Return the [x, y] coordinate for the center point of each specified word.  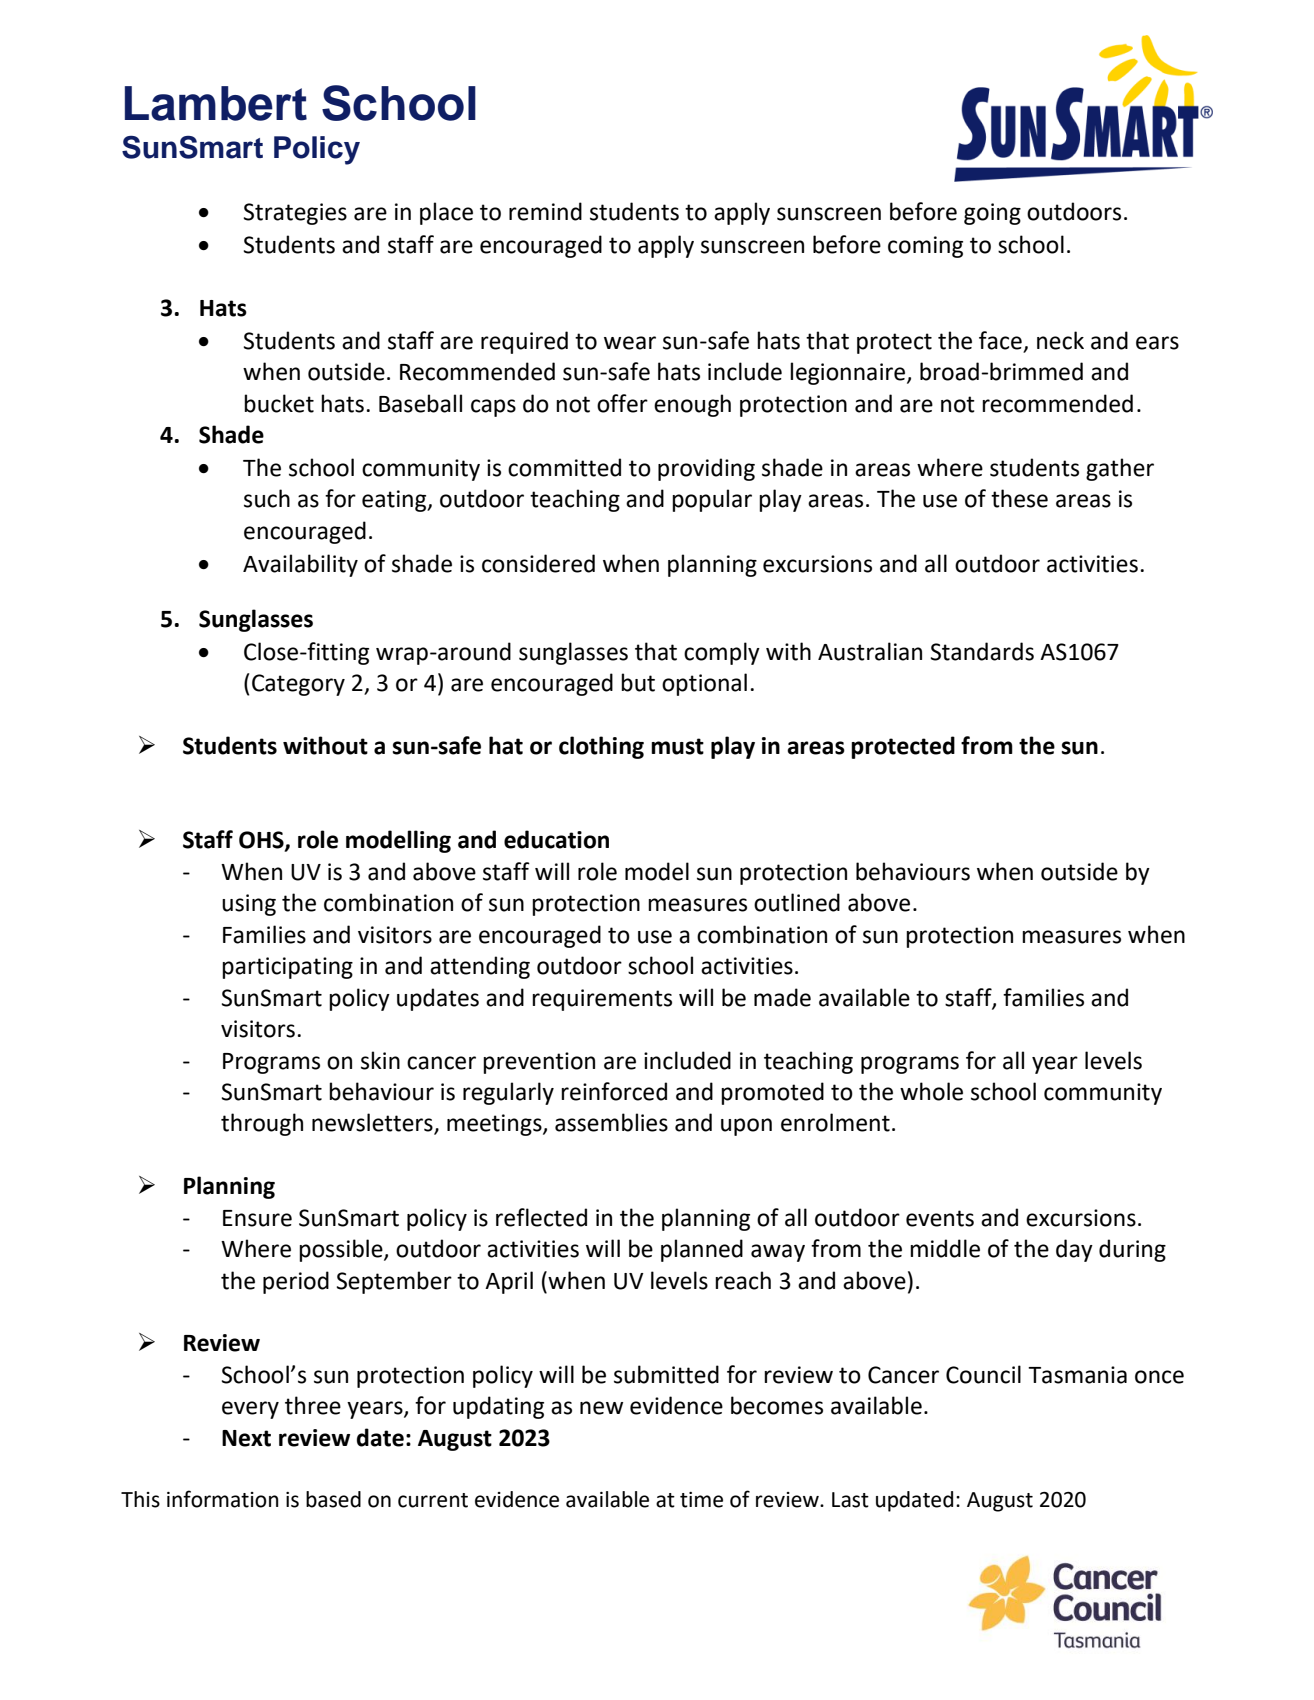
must [677, 746]
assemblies [611, 1122]
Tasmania [1077, 1375]
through [262, 1124]
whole [931, 1091]
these [1019, 498]
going [992, 214]
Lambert [216, 103]
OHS [262, 841]
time [701, 1500]
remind [545, 211]
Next [246, 1438]
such [267, 498]
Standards [982, 651]
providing [706, 469]
